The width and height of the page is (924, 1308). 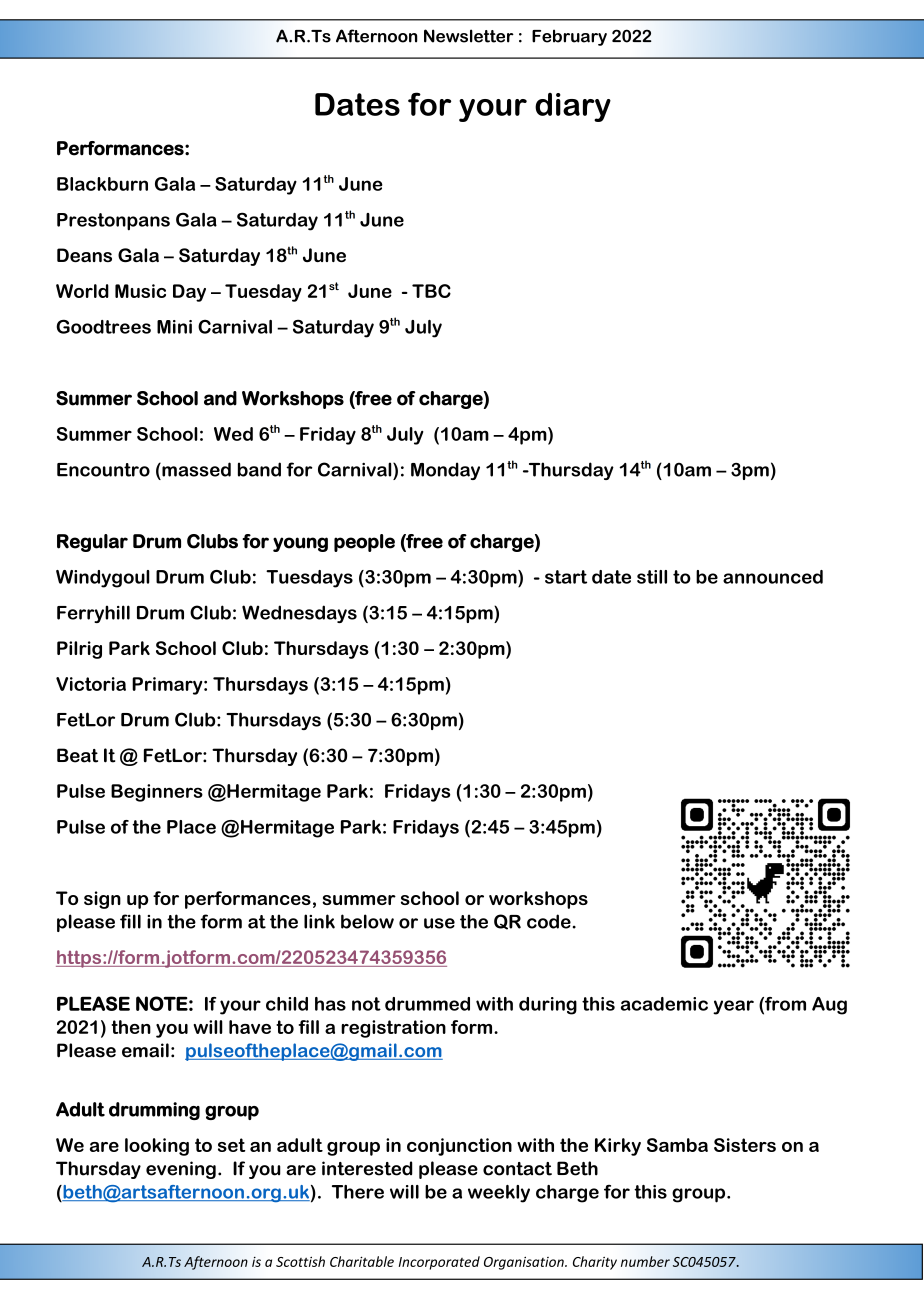 What do you see at coordinates (181, 1170) in the page?
I see `evening` at bounding box center [181, 1170].
